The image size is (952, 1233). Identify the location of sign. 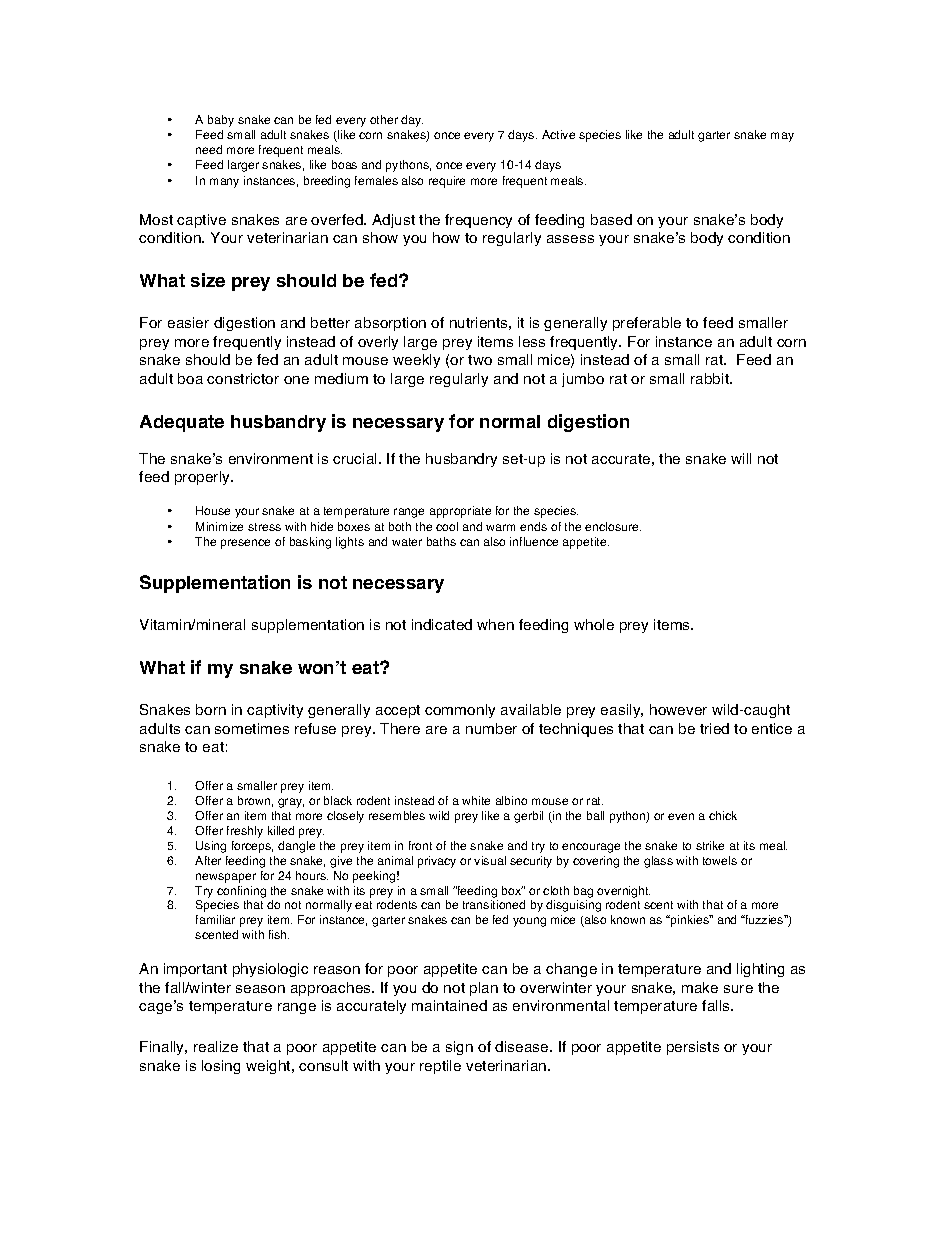
(459, 1048).
